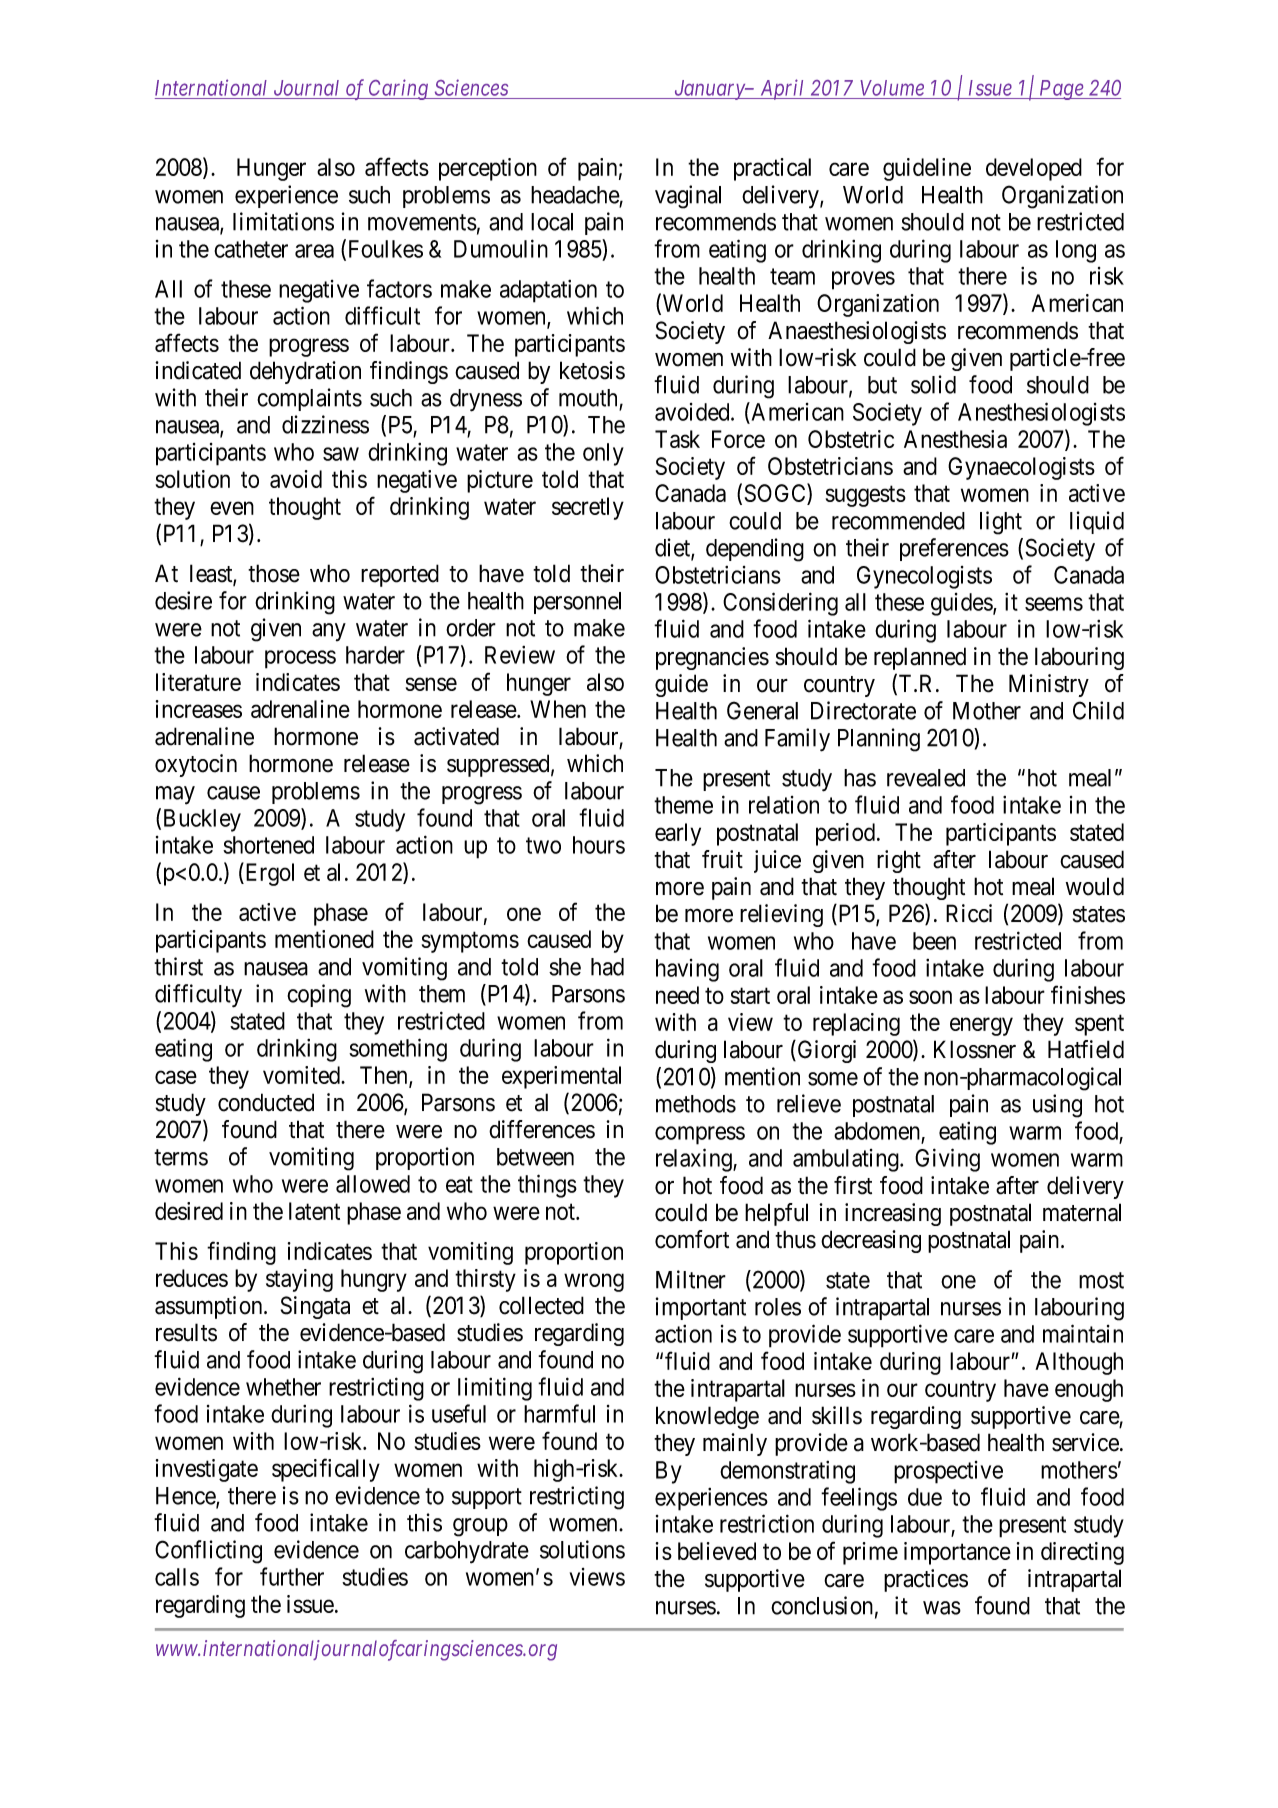 The width and height of the document is (1278, 1808). I want to click on Ministry, so click(1049, 685).
